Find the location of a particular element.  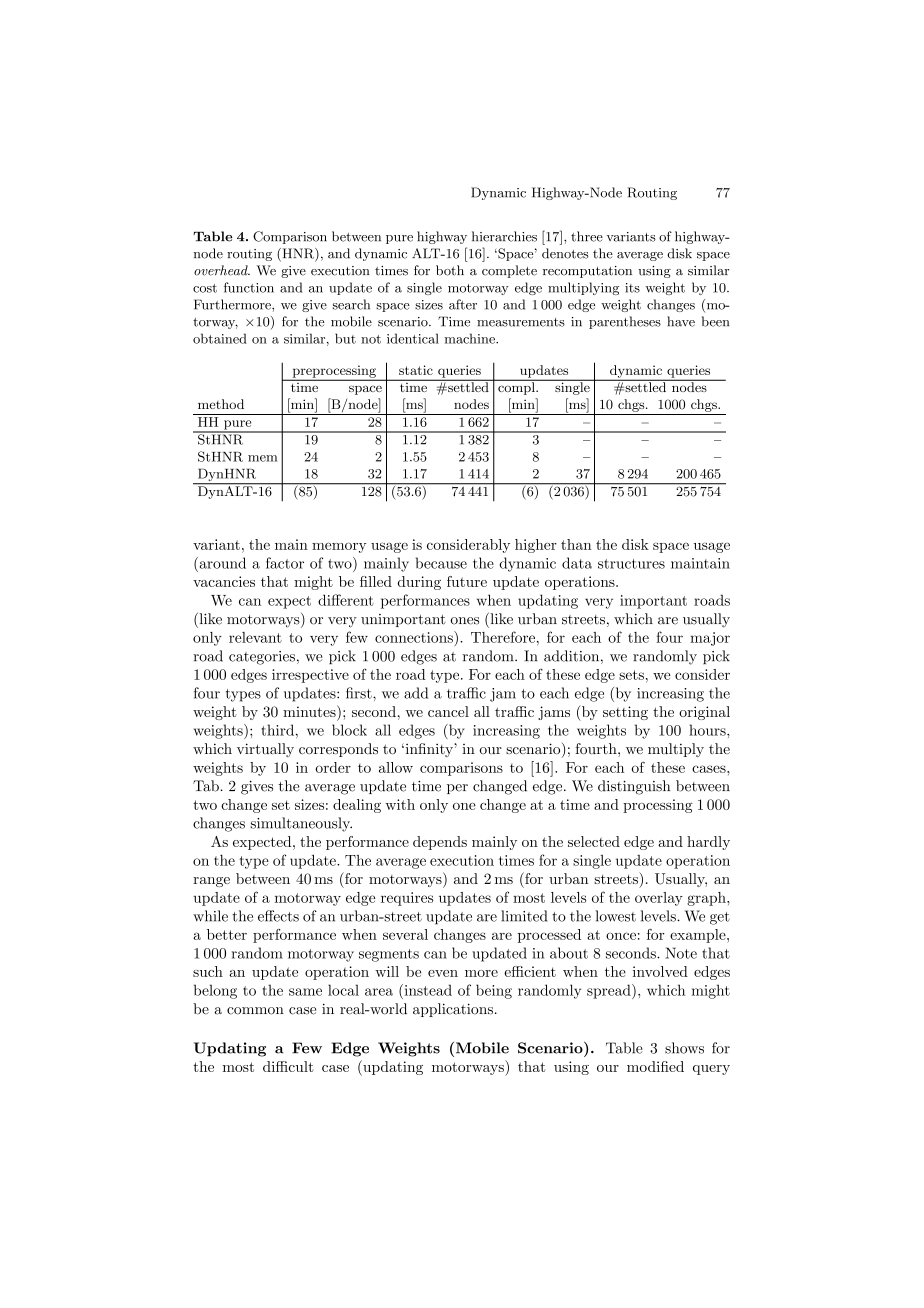

common is located at coordinates (255, 1011).
